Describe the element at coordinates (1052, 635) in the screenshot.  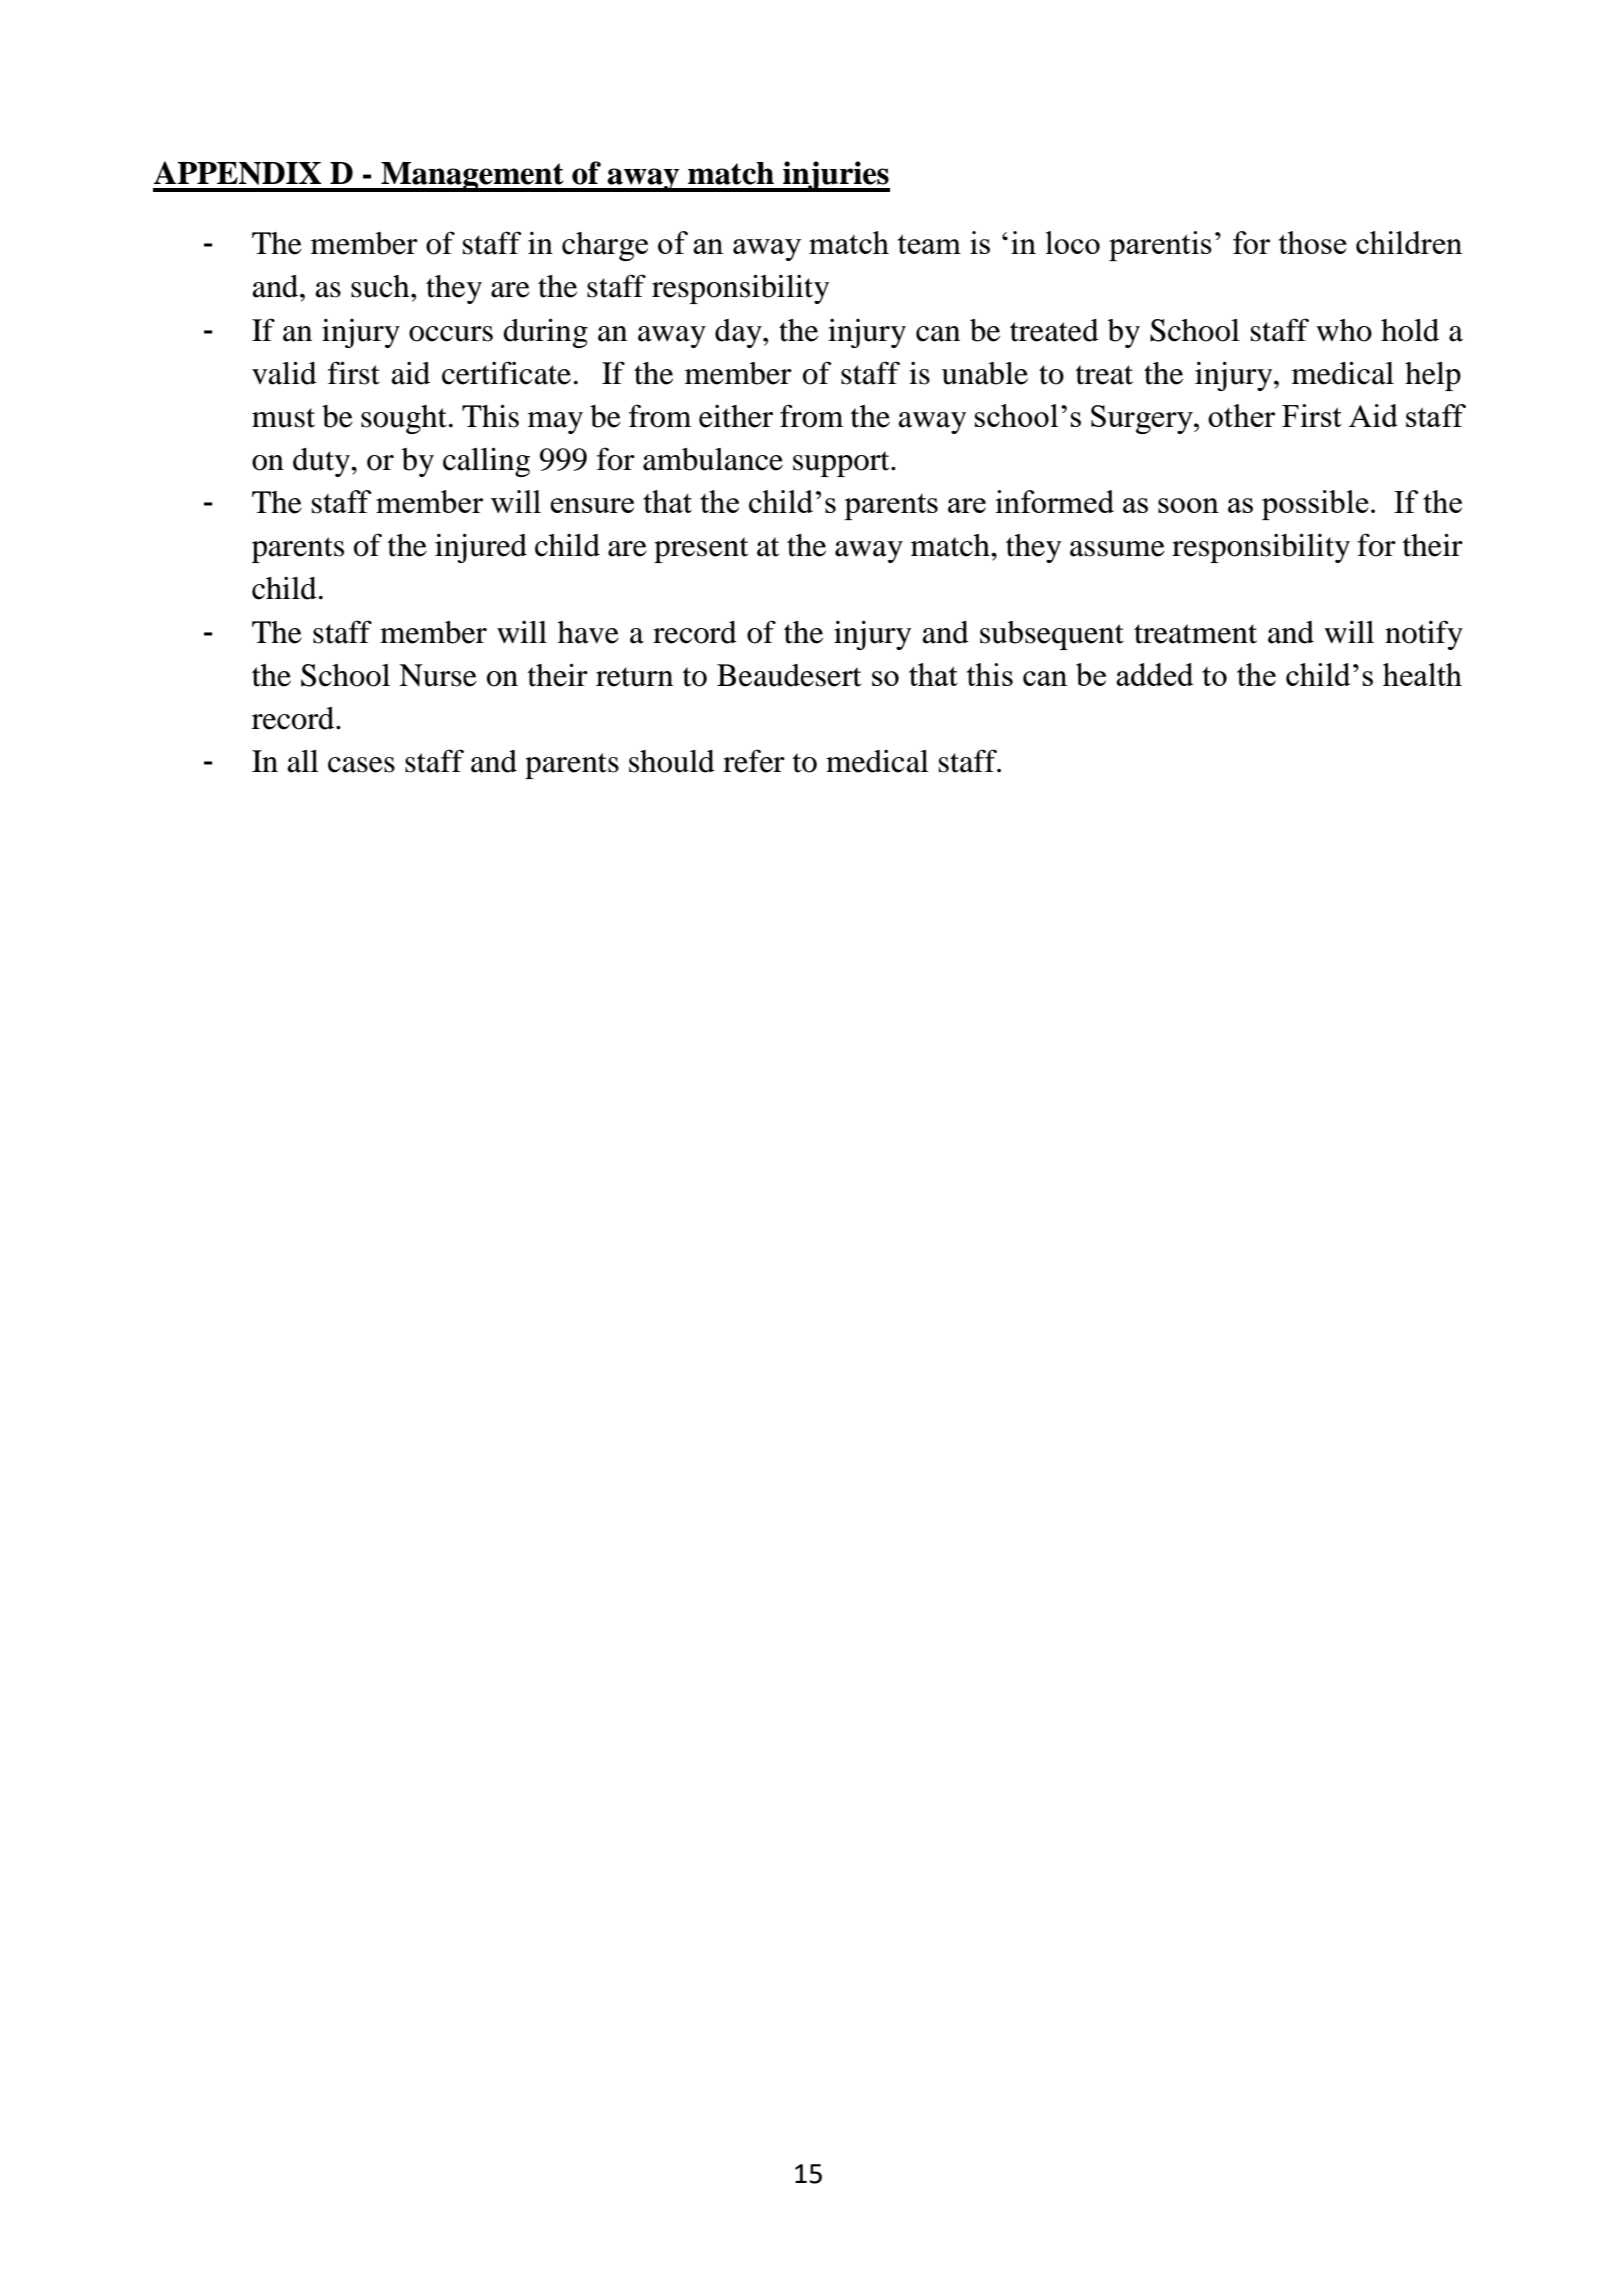
I see `subsequent` at that location.
